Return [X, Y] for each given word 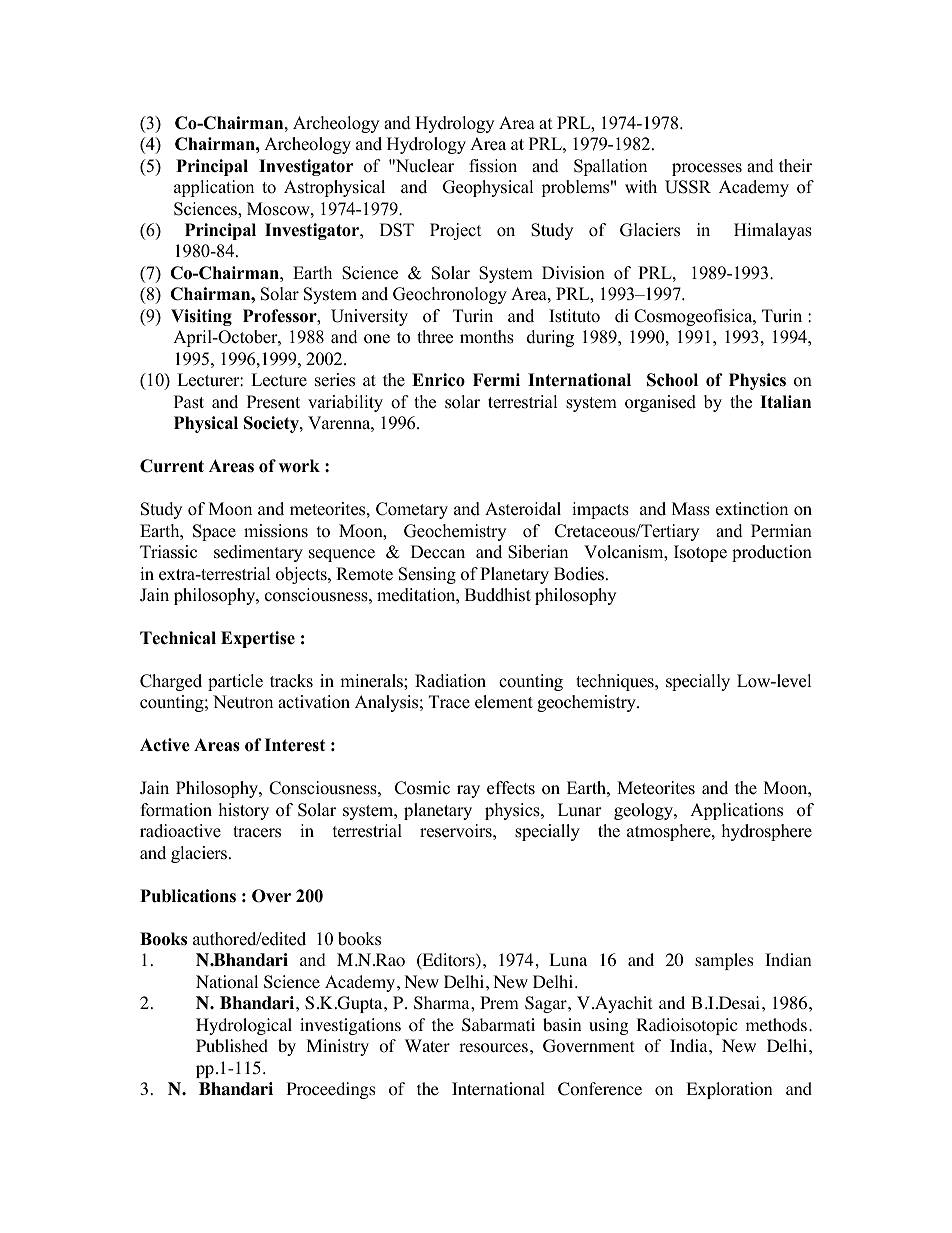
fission [493, 166]
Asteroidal [523, 509]
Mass [691, 509]
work [299, 466]
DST [397, 230]
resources [493, 1048]
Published [232, 1045]
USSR [688, 187]
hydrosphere [767, 832]
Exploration [729, 1090]
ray [468, 791]
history [244, 811]
